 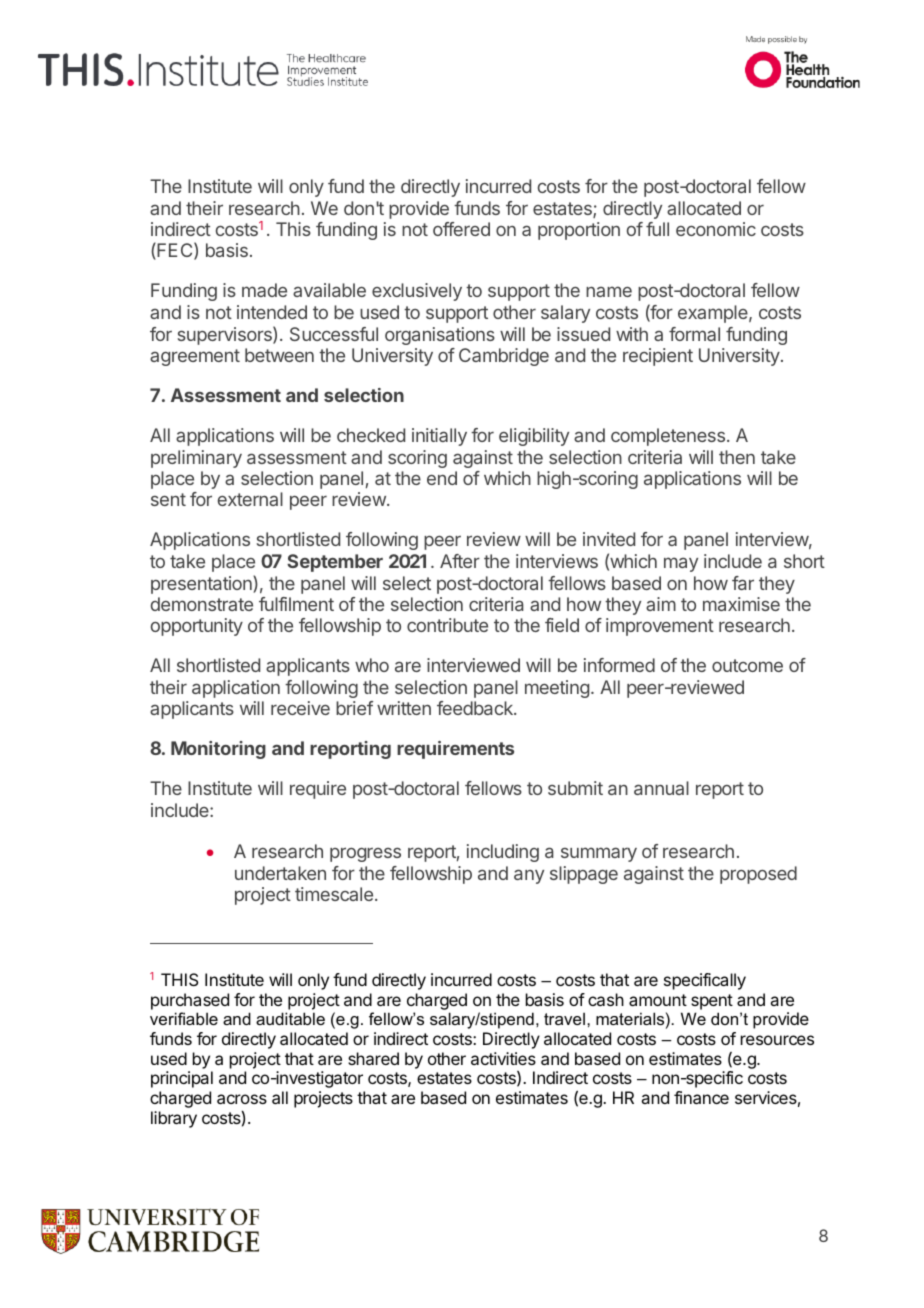 I want to click on initially, so click(x=439, y=437).
